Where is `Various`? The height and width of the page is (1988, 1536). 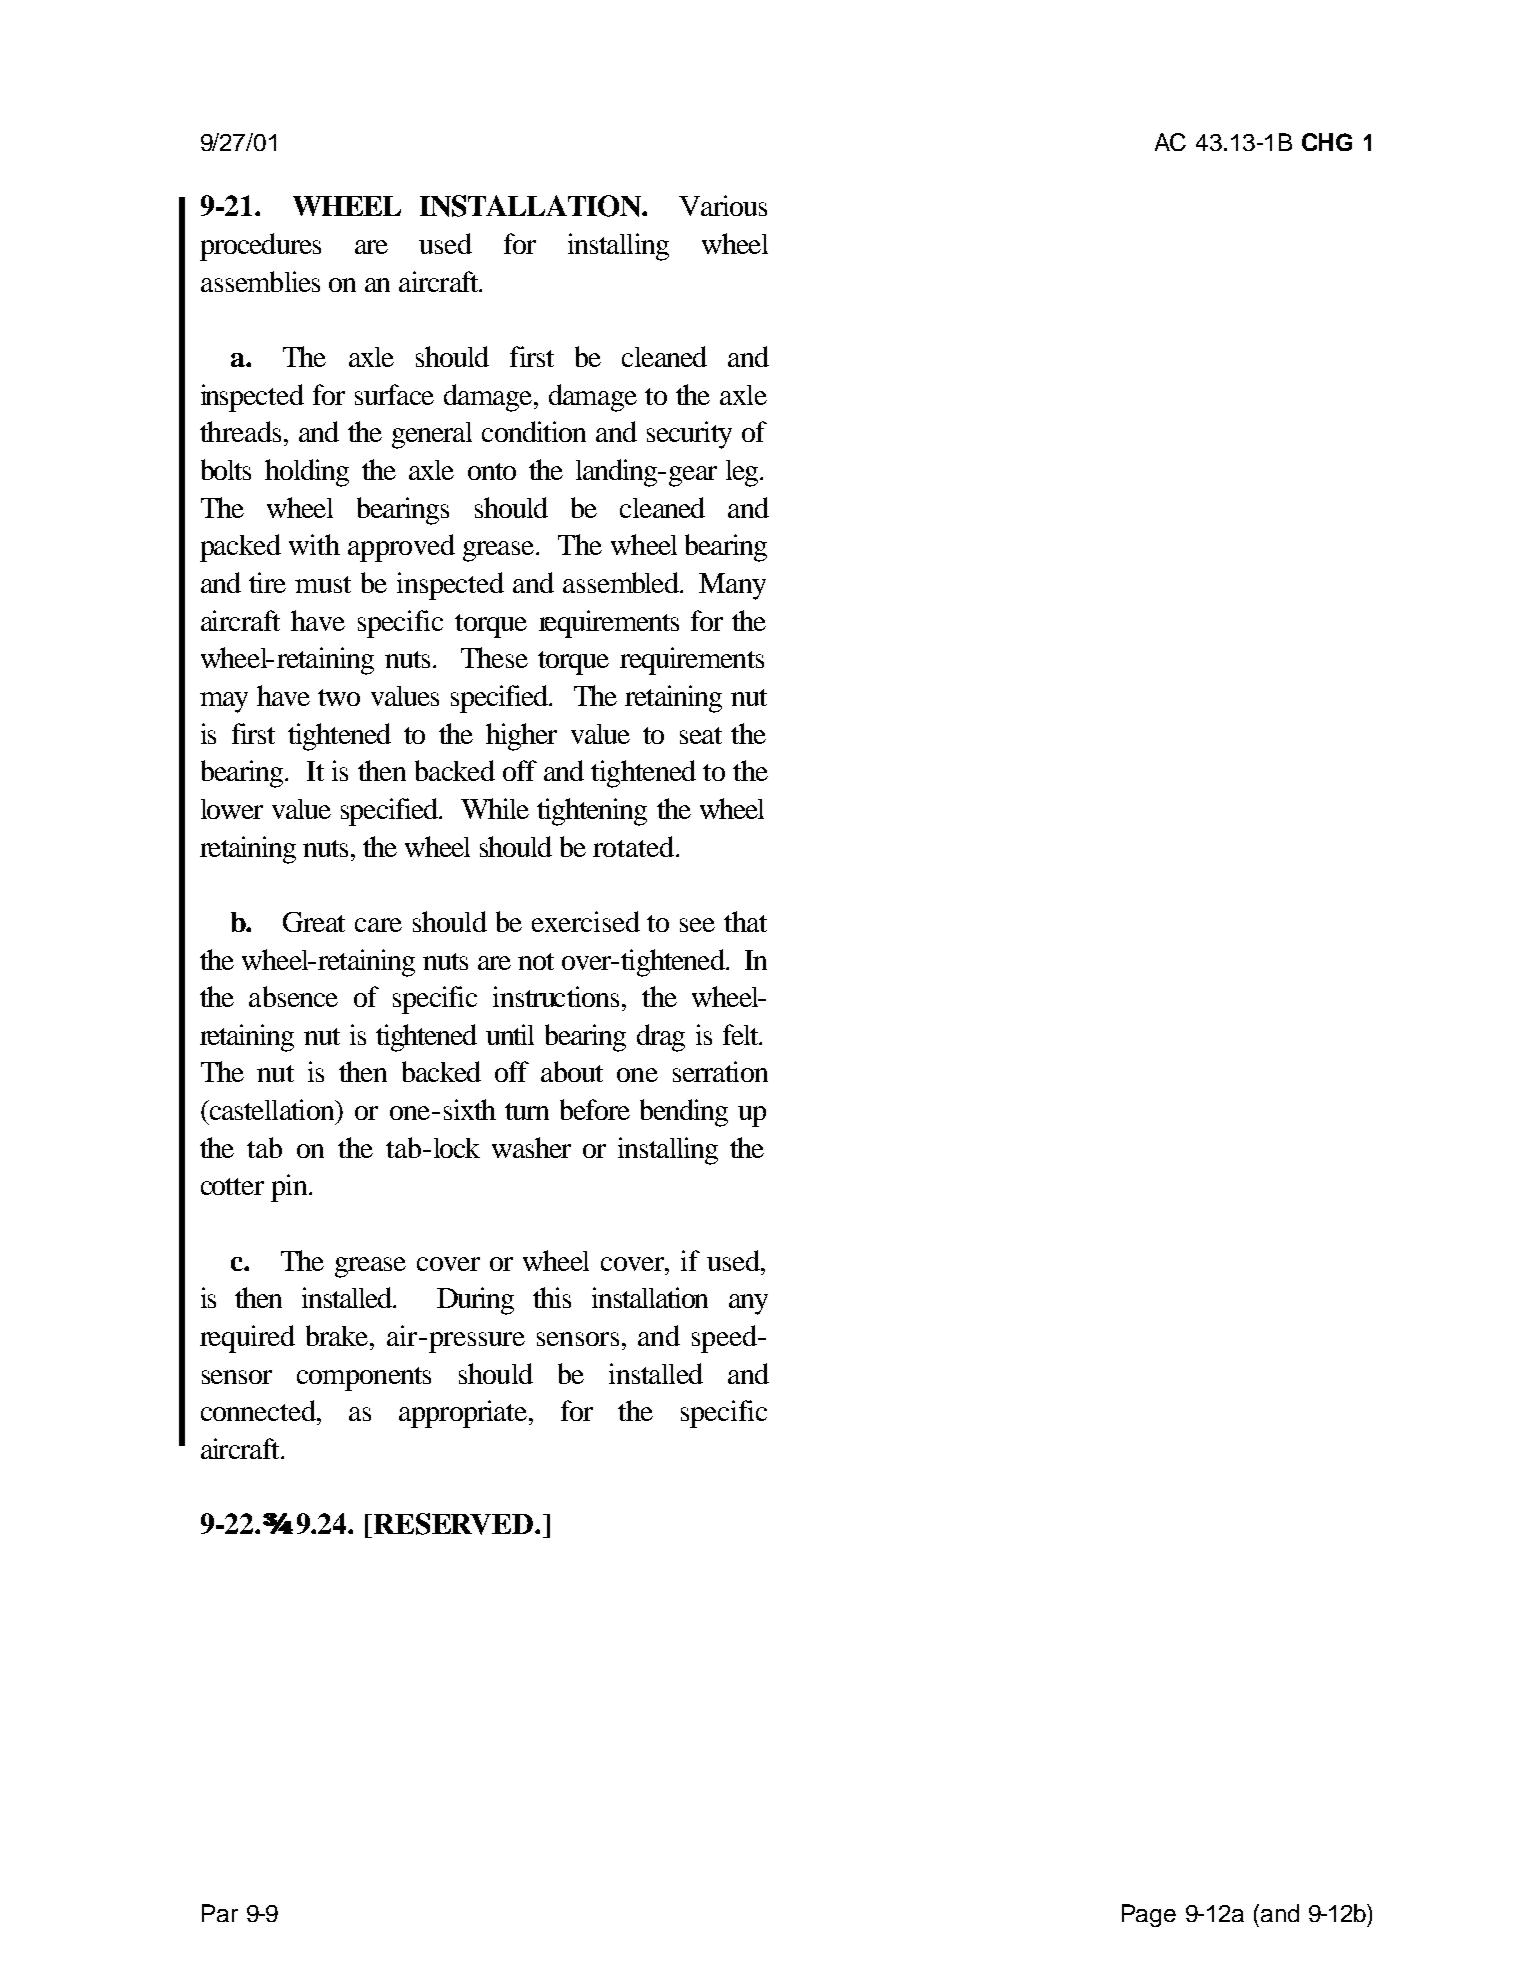
Various is located at coordinates (723, 205).
